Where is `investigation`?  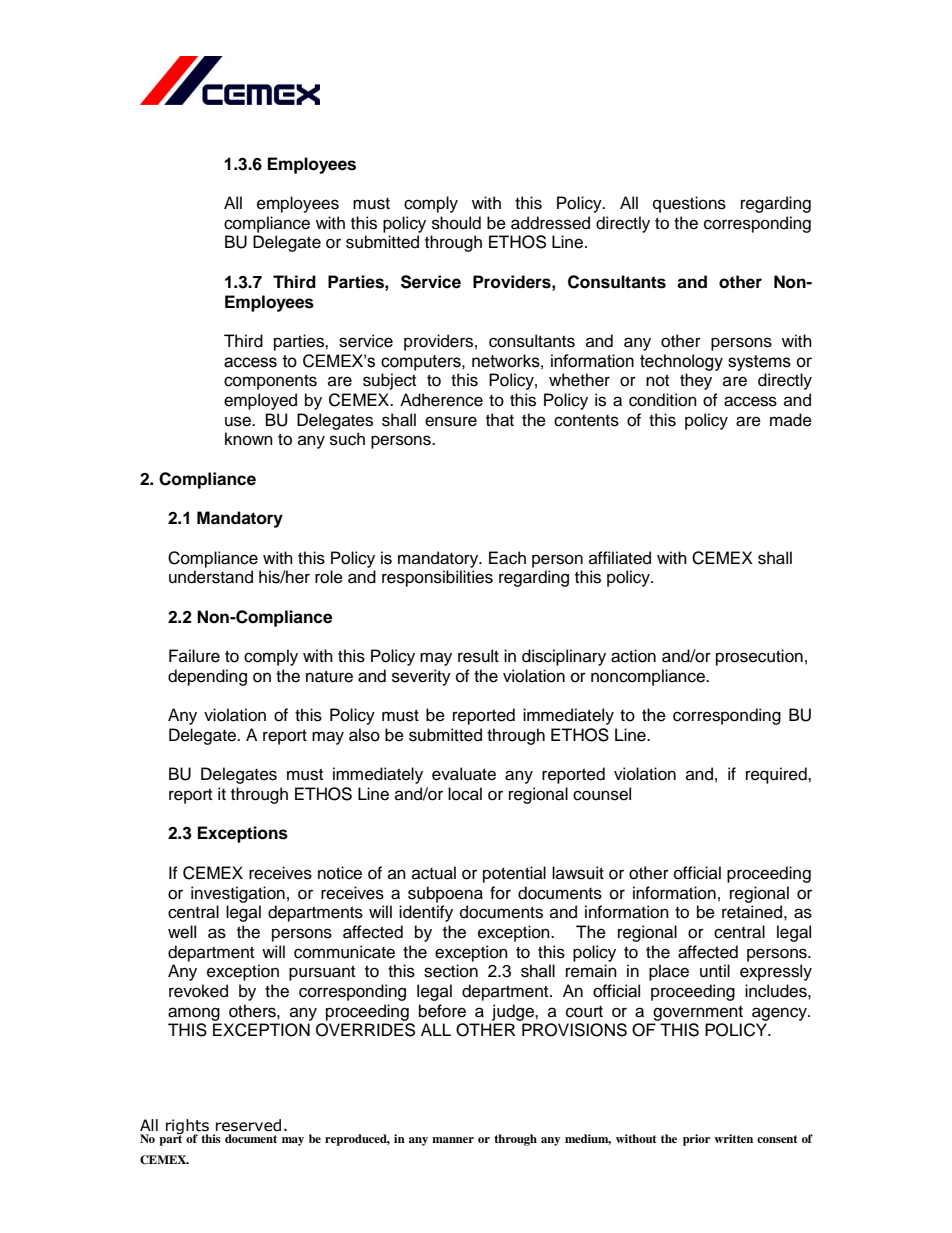
investigation is located at coordinates (238, 894).
